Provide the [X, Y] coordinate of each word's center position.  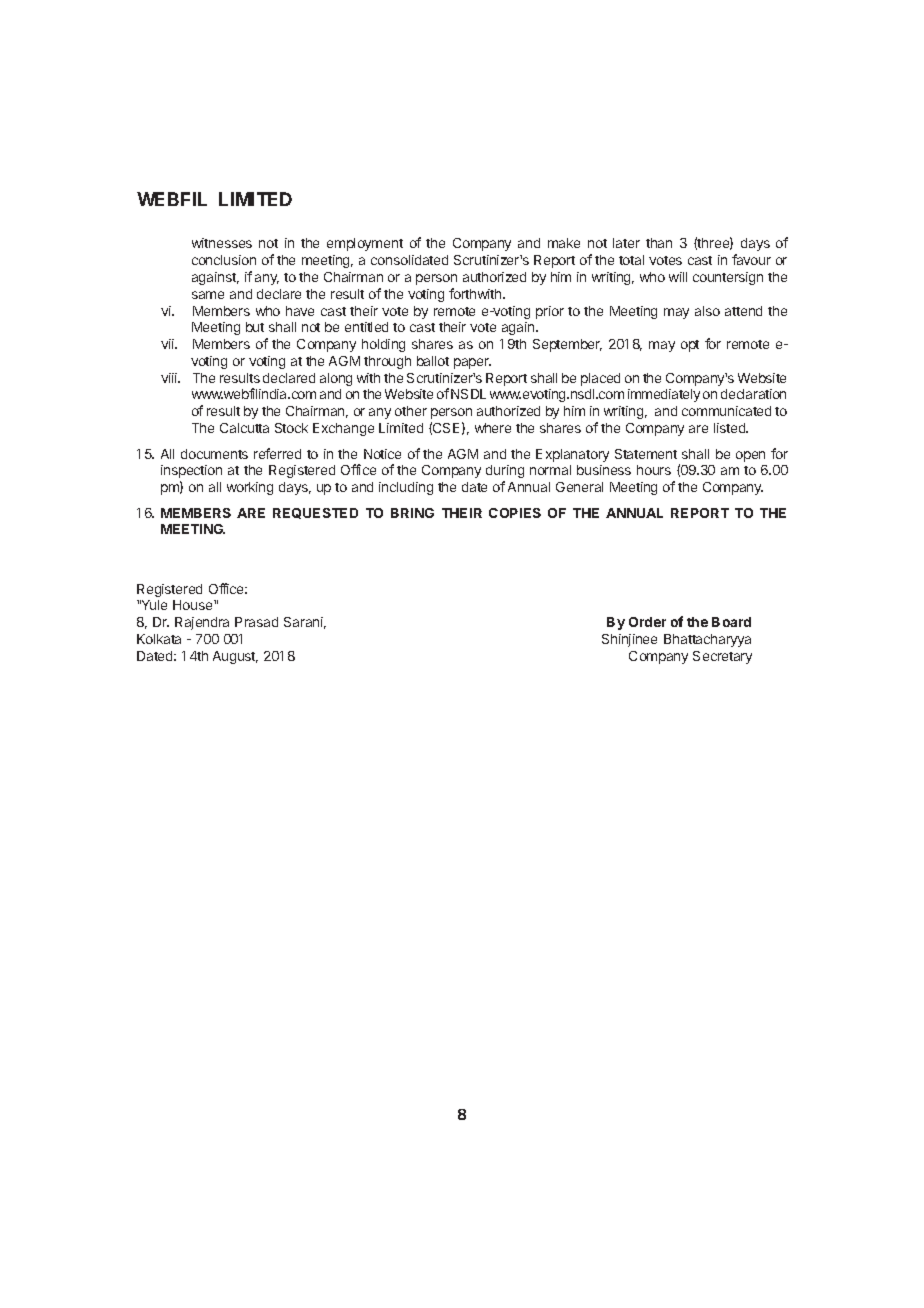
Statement [646, 454]
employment [365, 244]
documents [214, 454]
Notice [382, 454]
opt [690, 346]
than [659, 243]
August [235, 657]
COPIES [515, 513]
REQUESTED [315, 513]
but [255, 327]
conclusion [224, 260]
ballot [433, 361]
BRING [412, 513]
